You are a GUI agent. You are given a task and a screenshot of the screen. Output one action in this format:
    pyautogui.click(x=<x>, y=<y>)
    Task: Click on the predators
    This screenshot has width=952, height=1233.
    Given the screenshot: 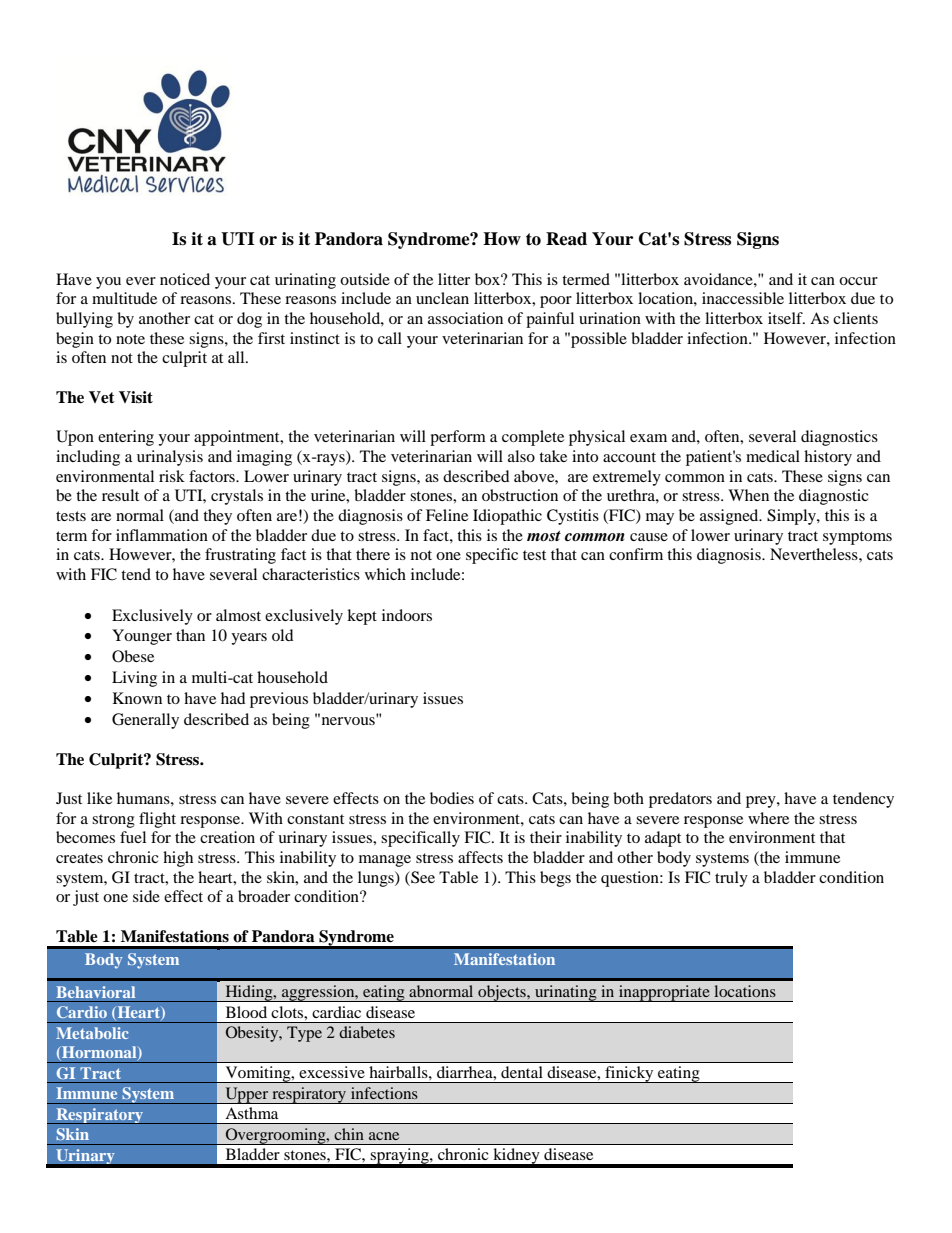 What is the action you would take?
    pyautogui.click(x=680, y=800)
